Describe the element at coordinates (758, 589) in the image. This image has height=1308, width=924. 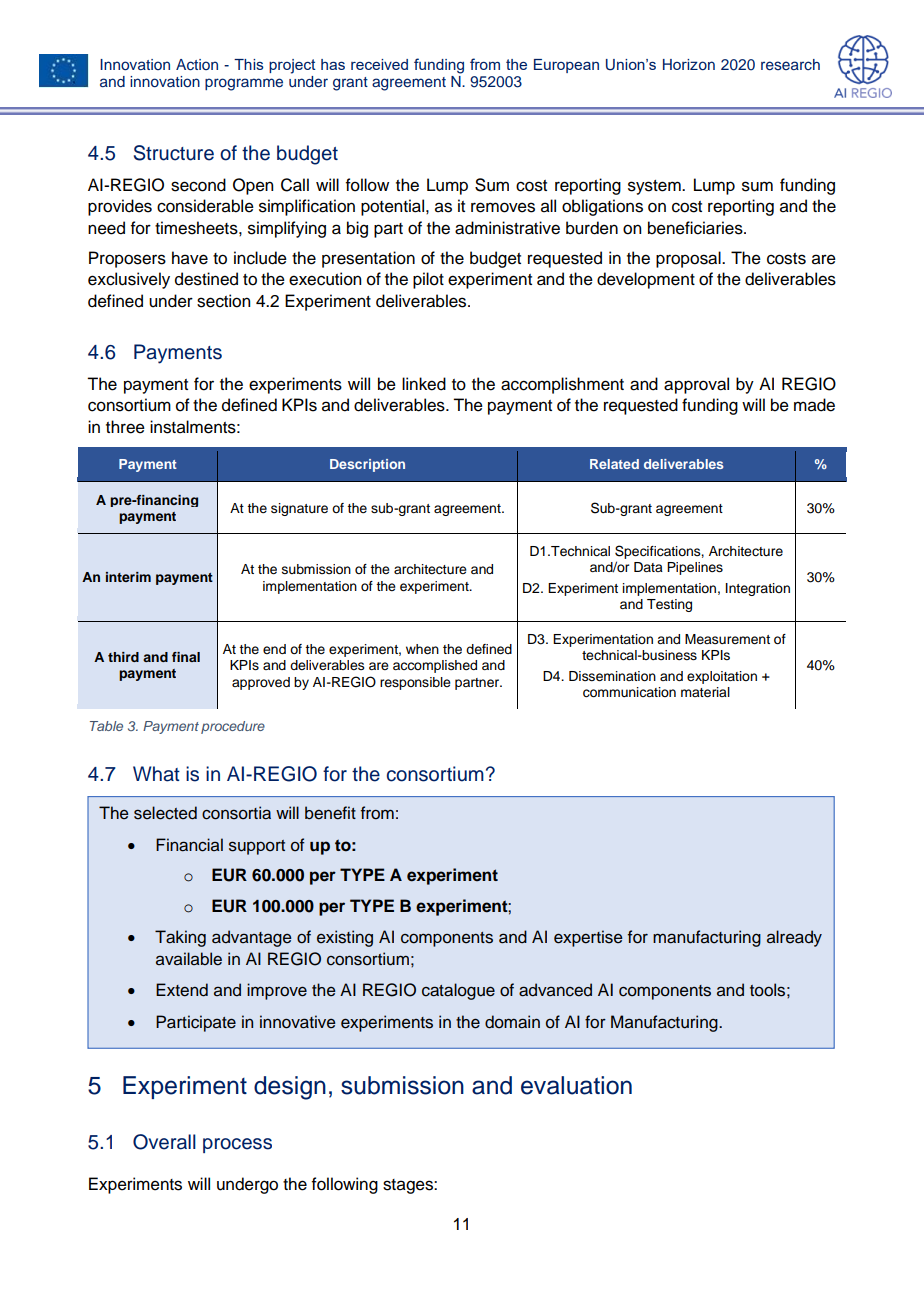
I see `Integration` at that location.
